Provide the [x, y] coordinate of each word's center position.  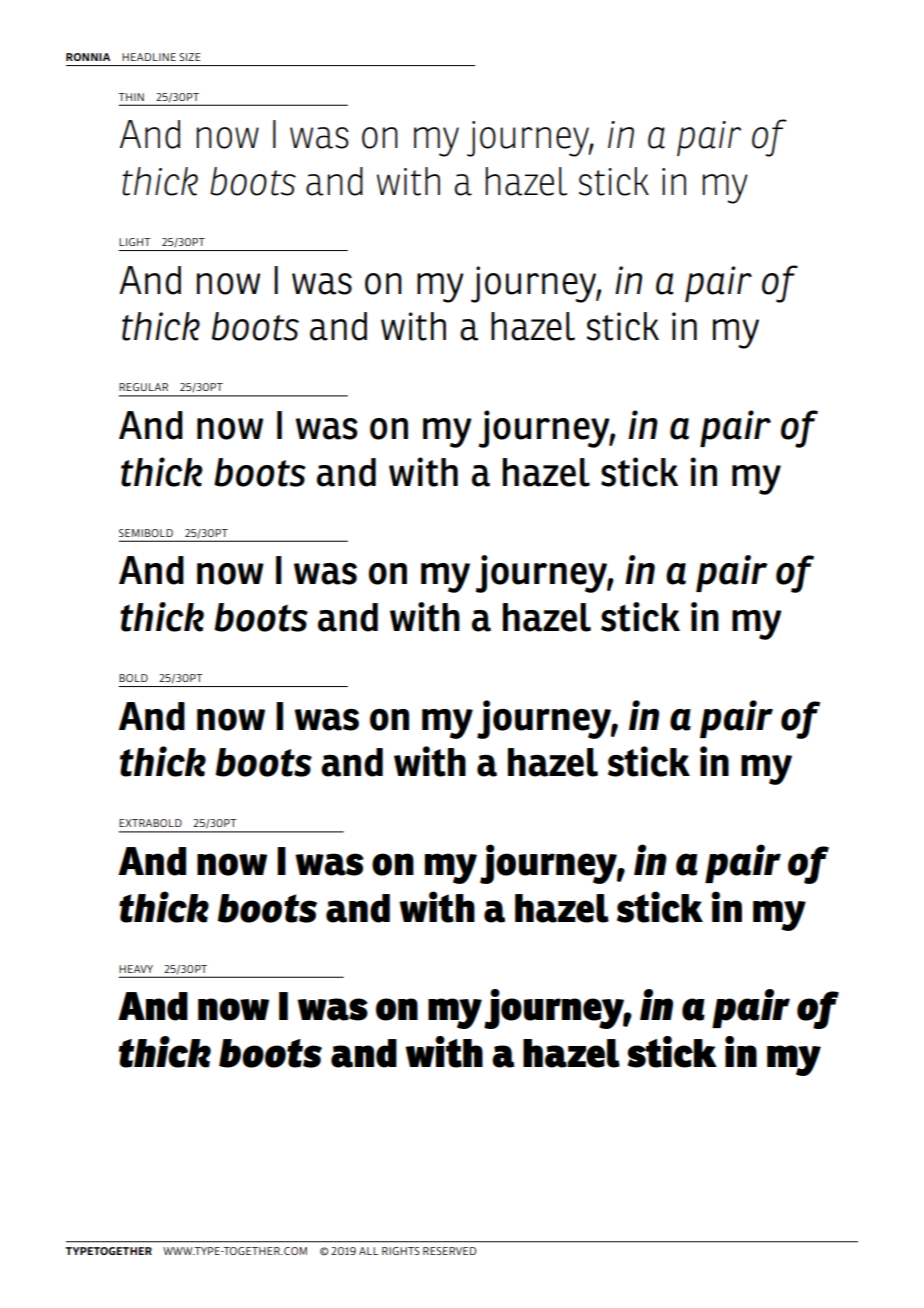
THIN [131, 97]
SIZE [190, 57]
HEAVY [136, 969]
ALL [368, 1251]
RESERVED [449, 1251]
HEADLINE [149, 57]
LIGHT [135, 242]
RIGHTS [401, 1251]
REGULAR [143, 387]
